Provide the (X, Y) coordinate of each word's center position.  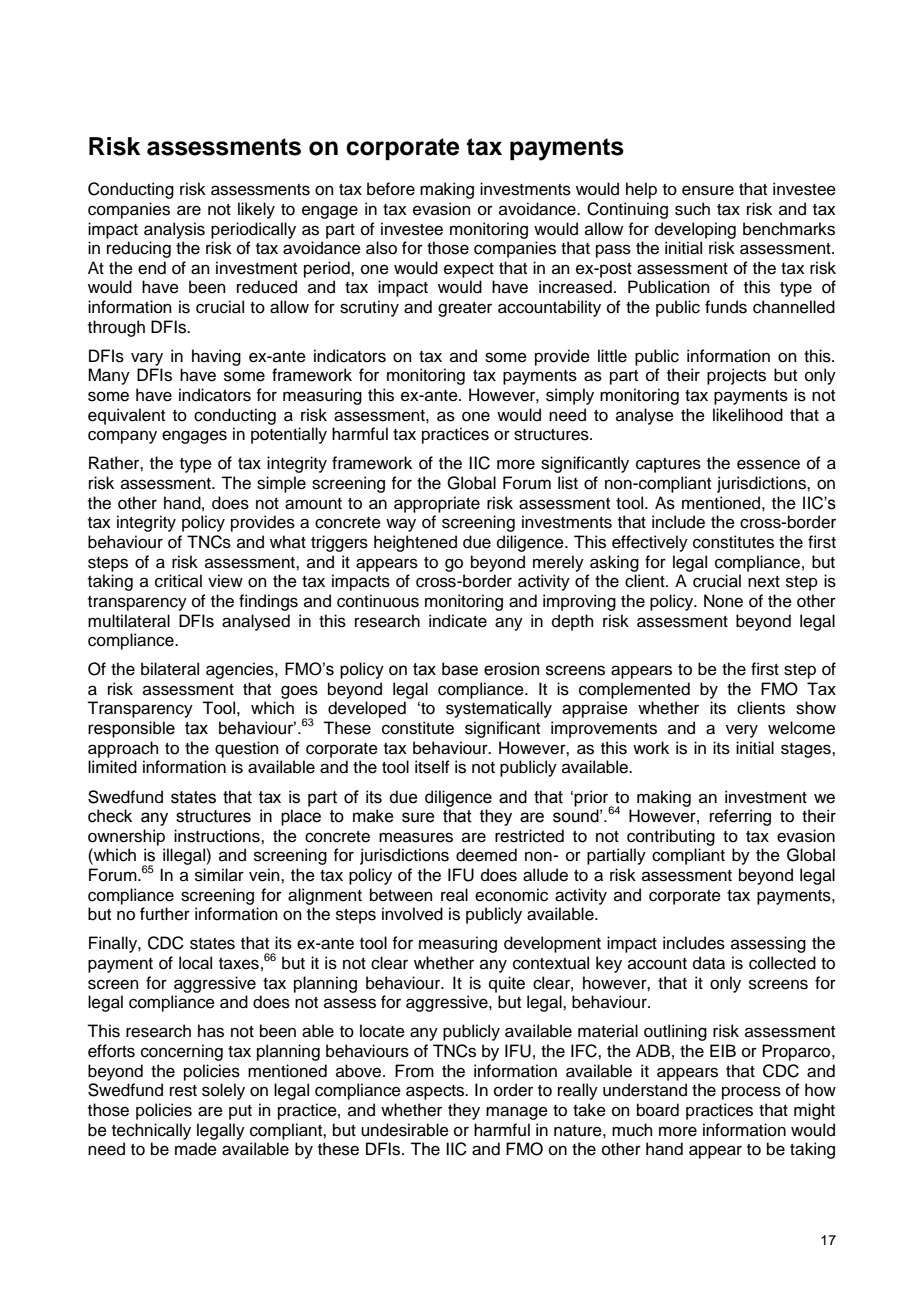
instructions (218, 836)
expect (469, 270)
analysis (174, 230)
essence (768, 464)
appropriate (437, 504)
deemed (486, 855)
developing (695, 230)
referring (740, 817)
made (196, 1149)
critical (178, 581)
